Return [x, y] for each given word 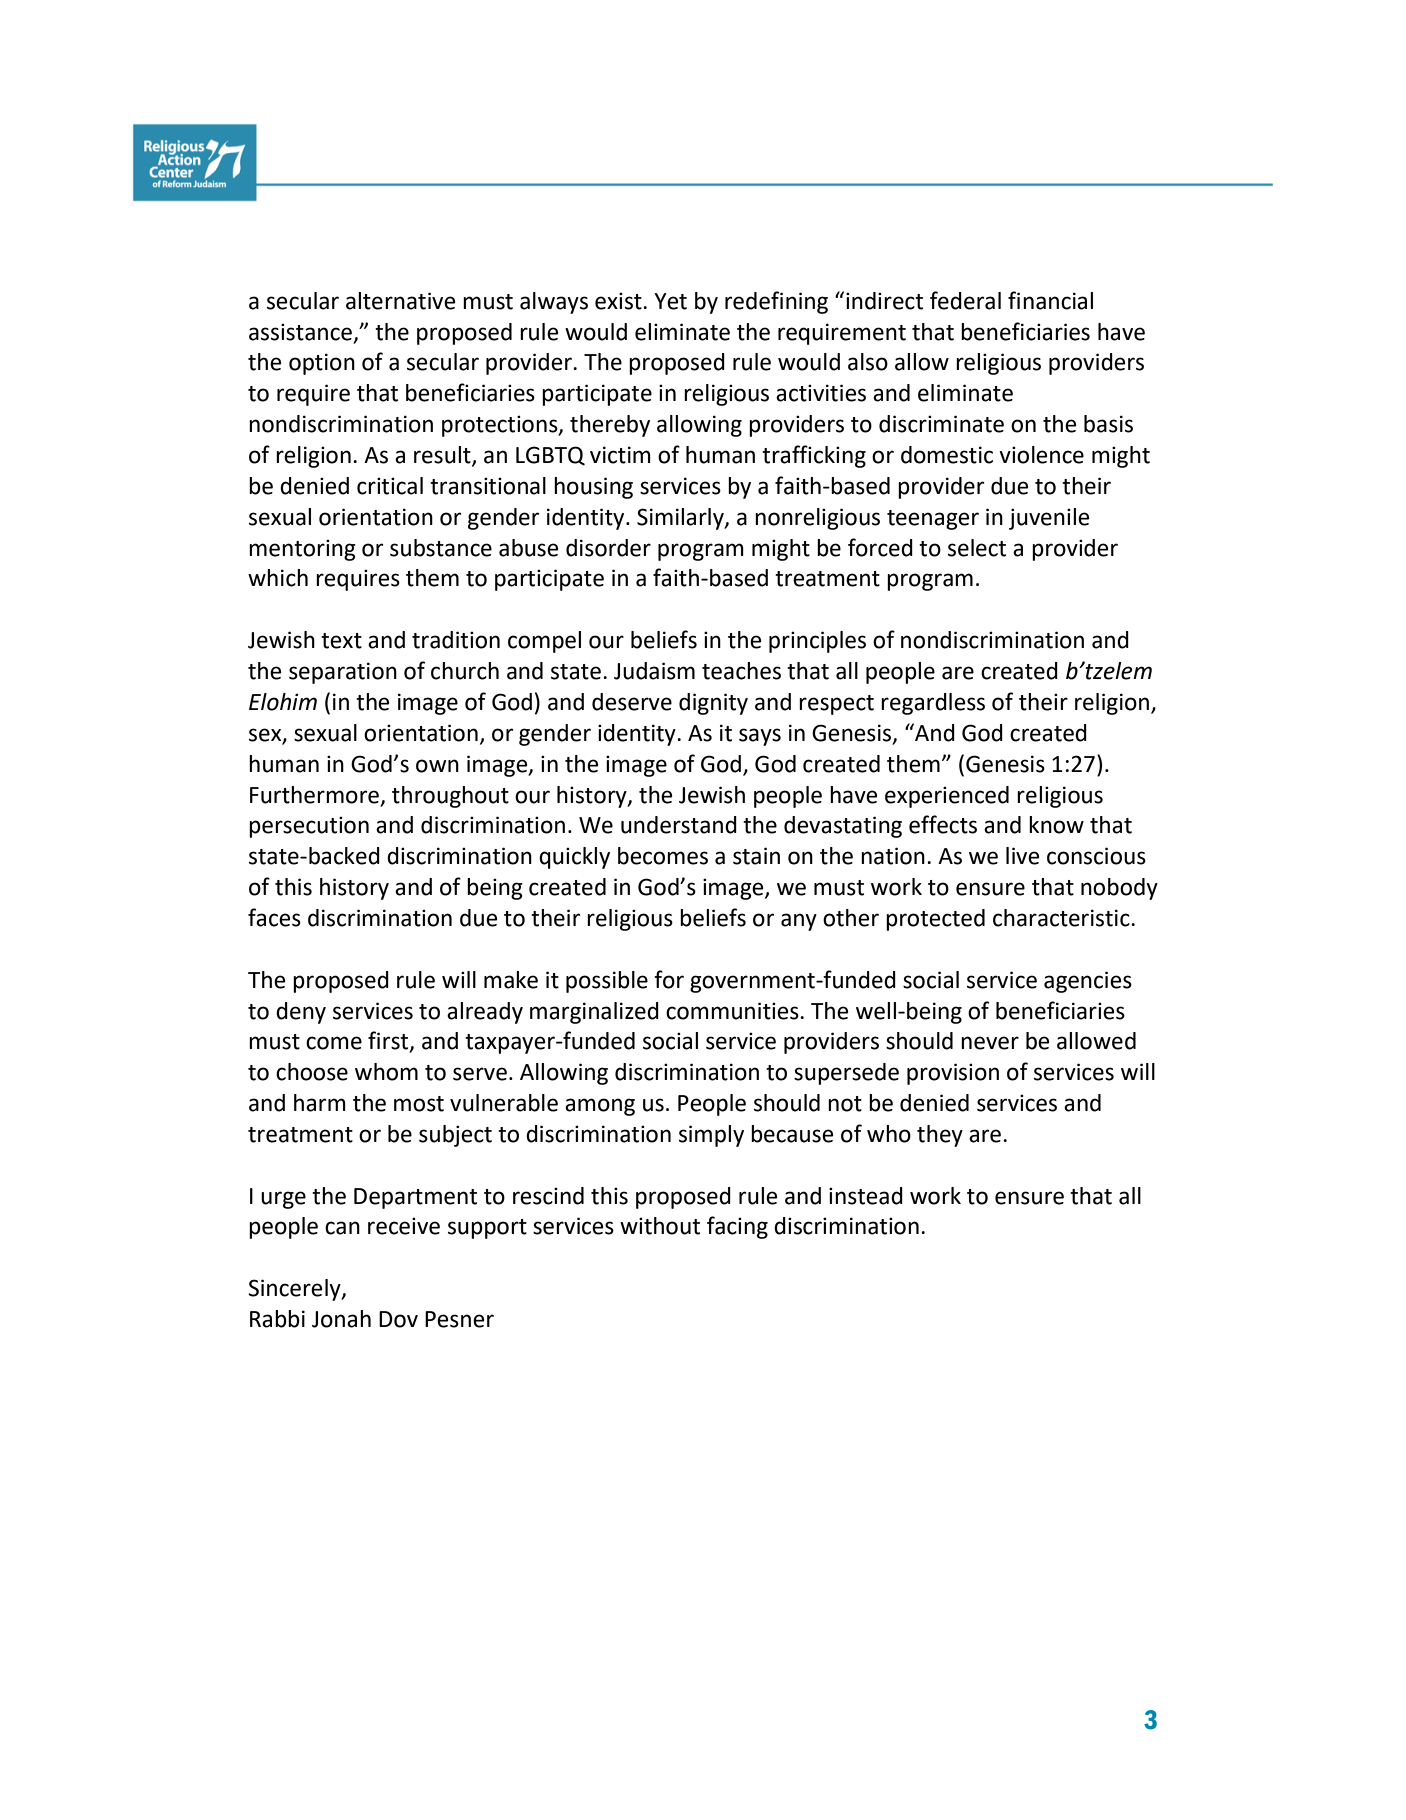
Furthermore [314, 795]
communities [733, 1011]
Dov [398, 1319]
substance [441, 548]
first [389, 1041]
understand [679, 825]
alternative [400, 301]
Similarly [681, 519]
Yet [670, 301]
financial [1050, 300]
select [977, 548]
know [1056, 825]
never [990, 1043]
